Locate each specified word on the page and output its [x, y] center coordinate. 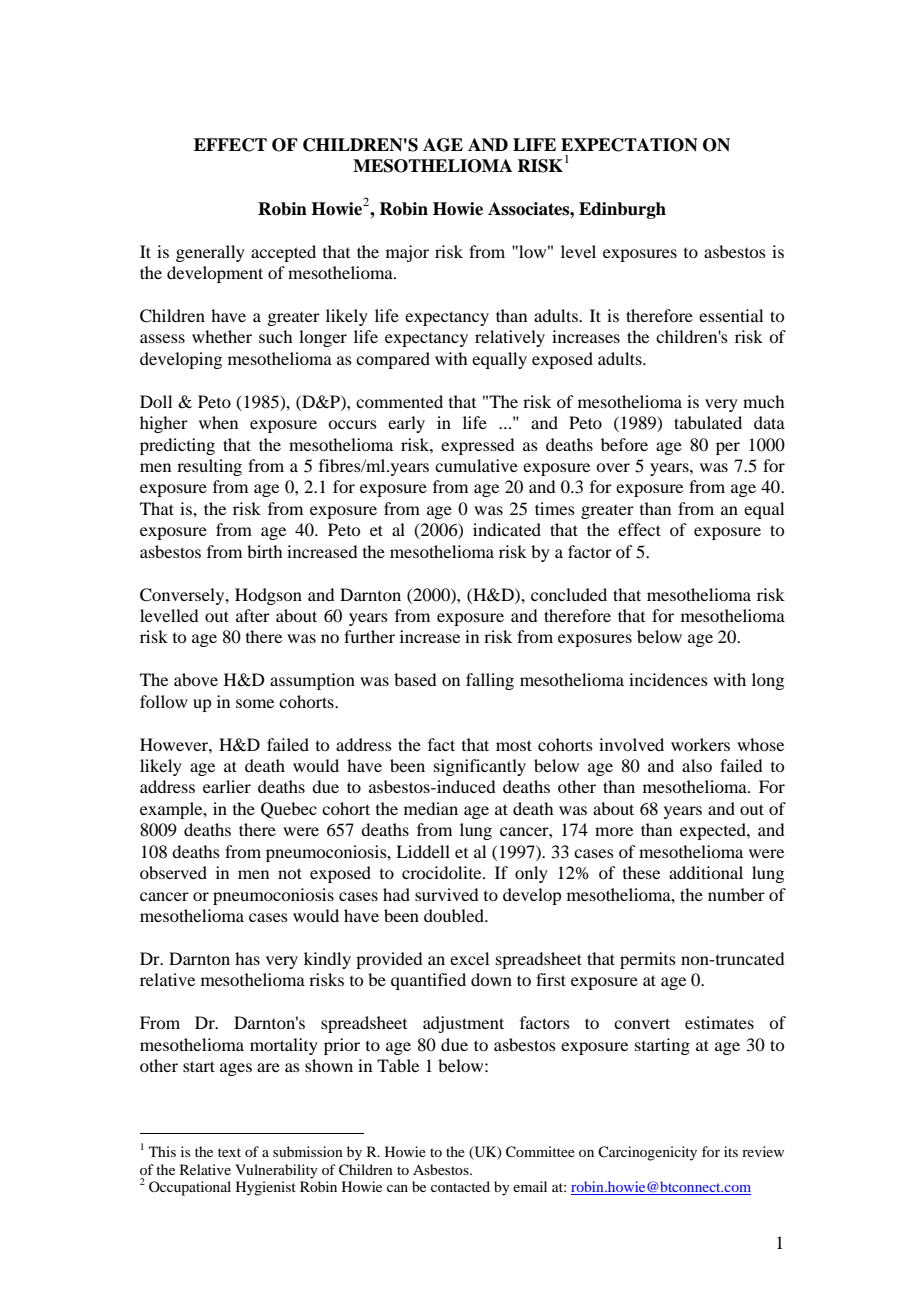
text [229, 1152]
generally [210, 253]
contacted [460, 1186]
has [247, 958]
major [407, 253]
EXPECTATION [629, 145]
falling [490, 681]
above [196, 679]
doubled [455, 915]
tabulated [708, 422]
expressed [477, 446]
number [736, 894]
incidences [668, 679]
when [218, 422]
